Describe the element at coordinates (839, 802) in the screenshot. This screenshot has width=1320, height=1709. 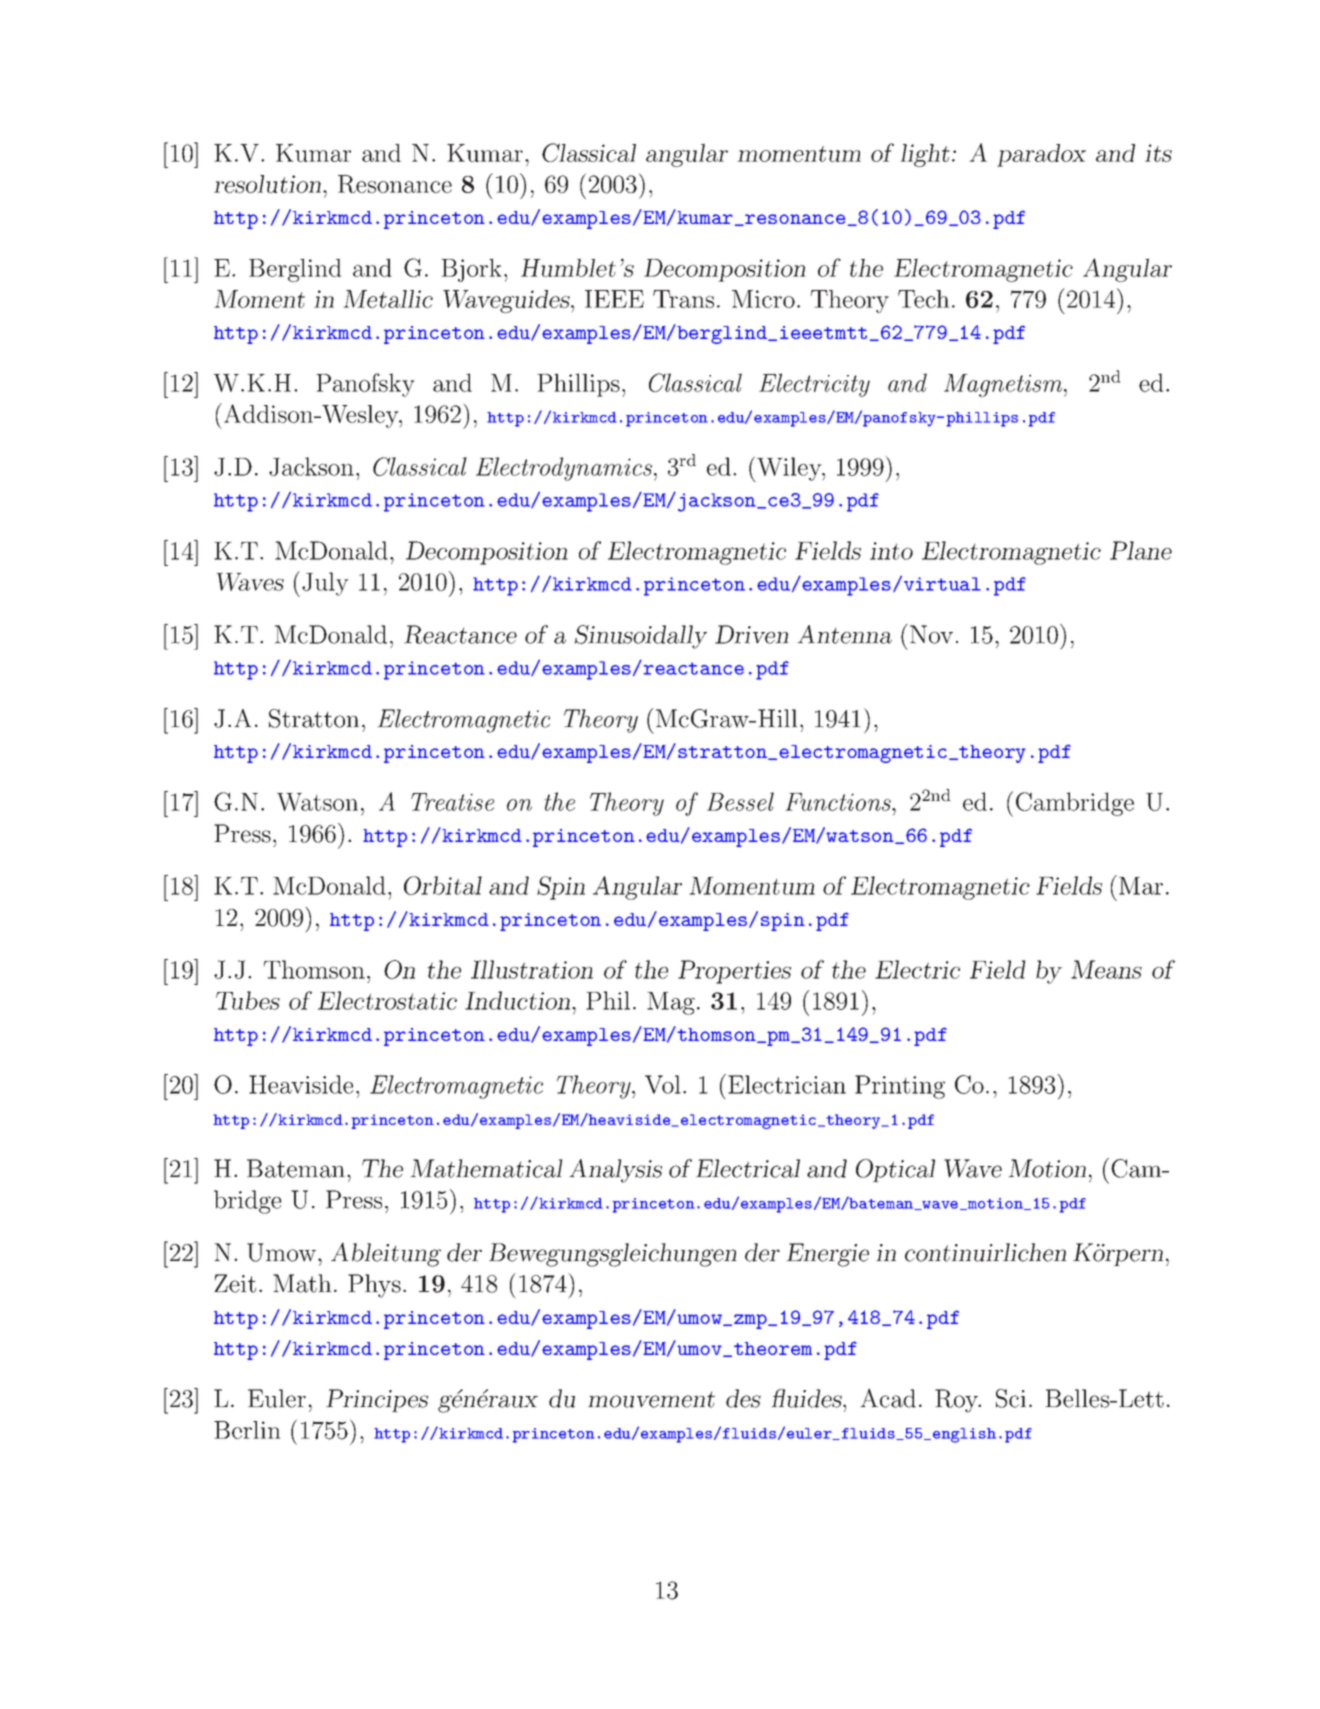
I see `Functions` at that location.
